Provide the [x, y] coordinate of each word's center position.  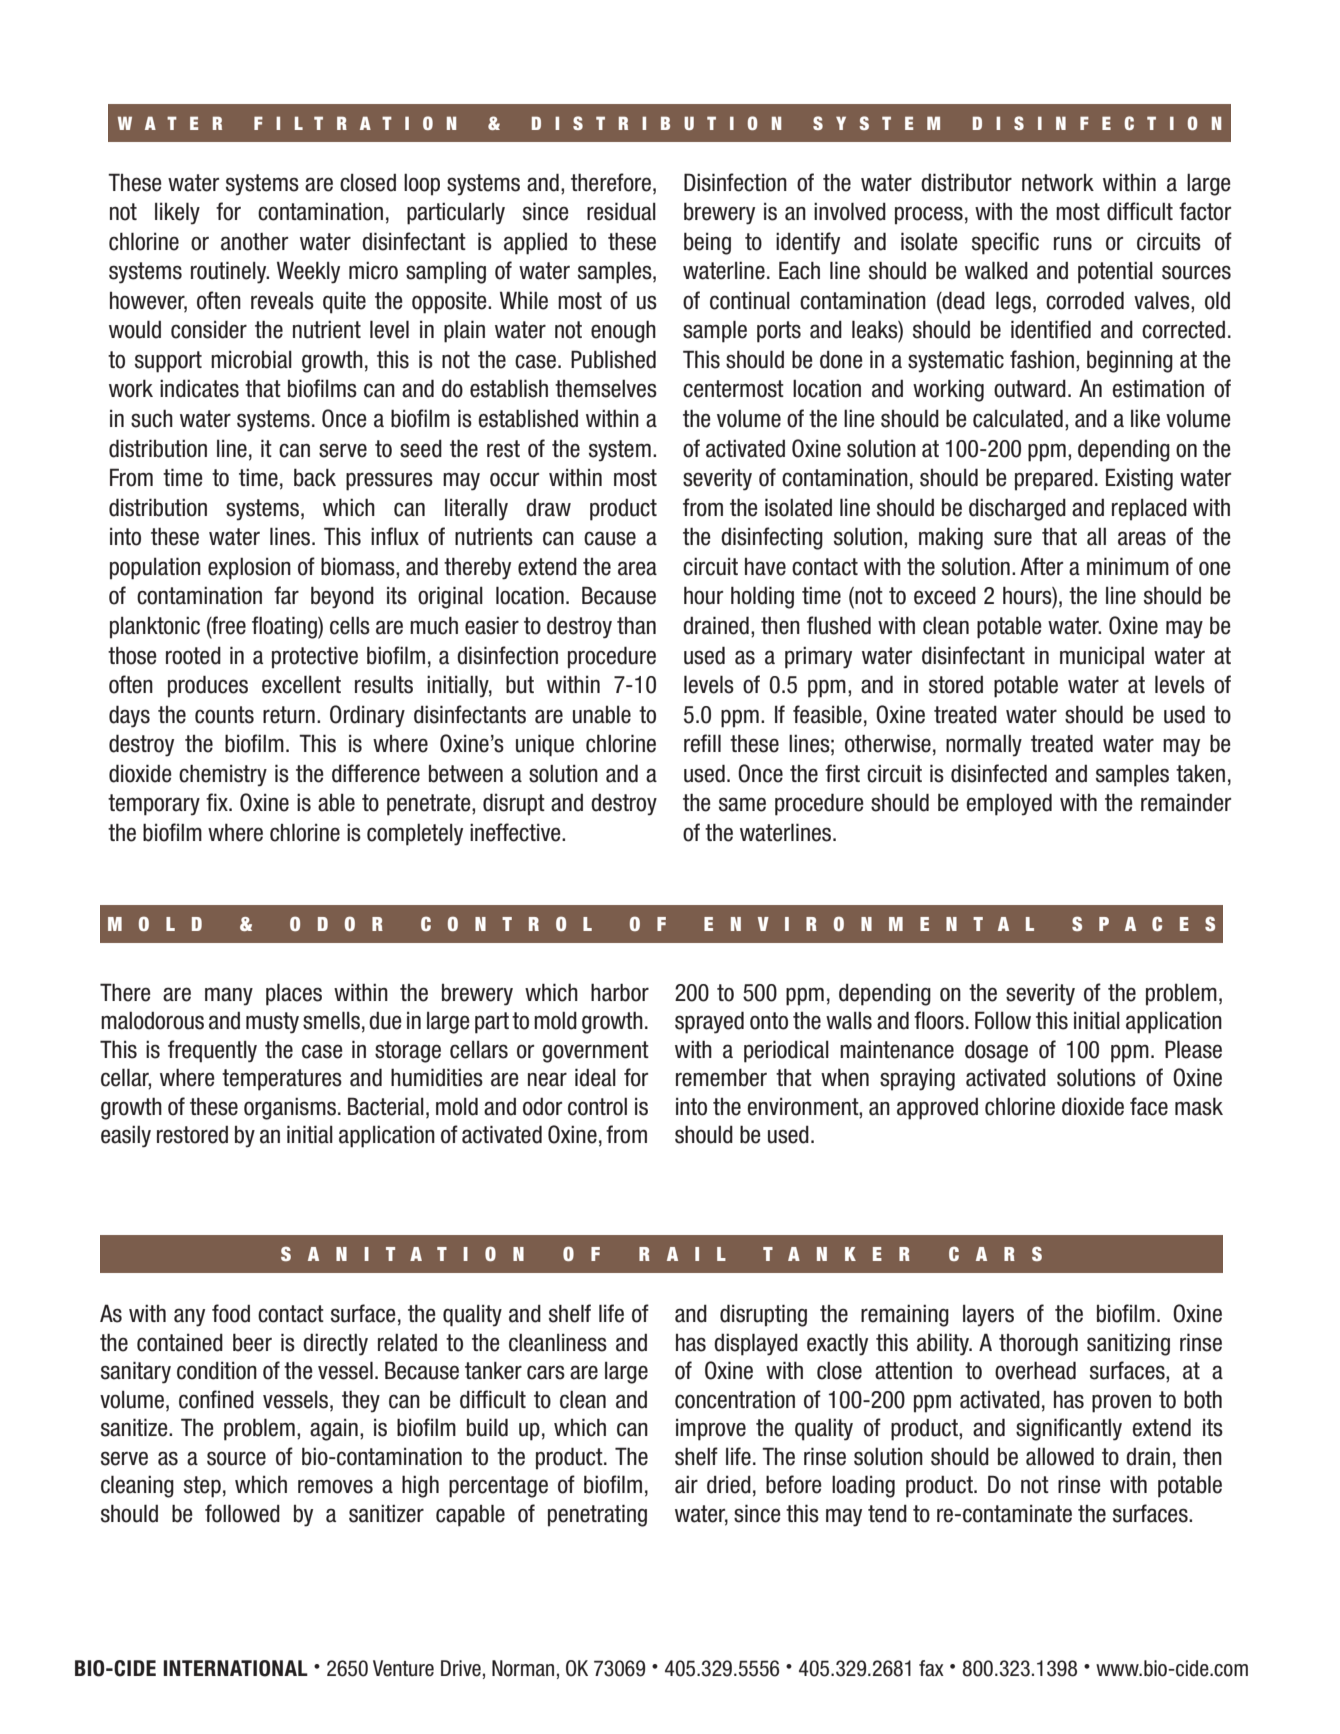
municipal [1102, 657]
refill [702, 743]
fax [931, 1668]
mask [1199, 1106]
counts [224, 715]
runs [1073, 243]
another [254, 241]
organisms [290, 1108]
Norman [523, 1668]
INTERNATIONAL [236, 1668]
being [707, 243]
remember [721, 1077]
